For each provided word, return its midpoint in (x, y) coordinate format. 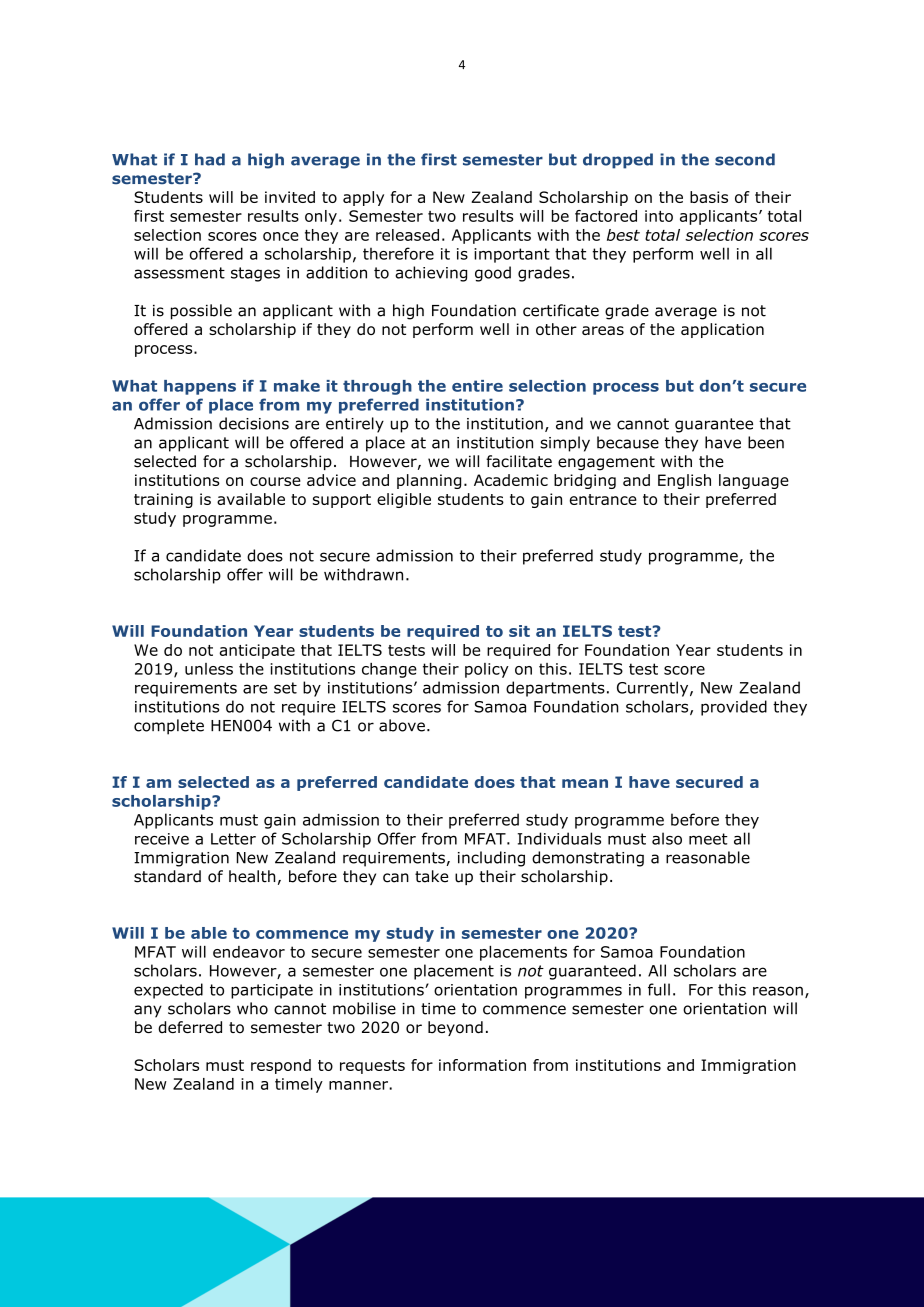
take (432, 876)
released (407, 235)
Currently (654, 689)
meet (708, 839)
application (722, 330)
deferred (190, 1027)
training (163, 500)
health (252, 876)
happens (200, 387)
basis (709, 197)
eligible (404, 500)
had (210, 159)
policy (487, 670)
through (377, 387)
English (684, 481)
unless (209, 669)
